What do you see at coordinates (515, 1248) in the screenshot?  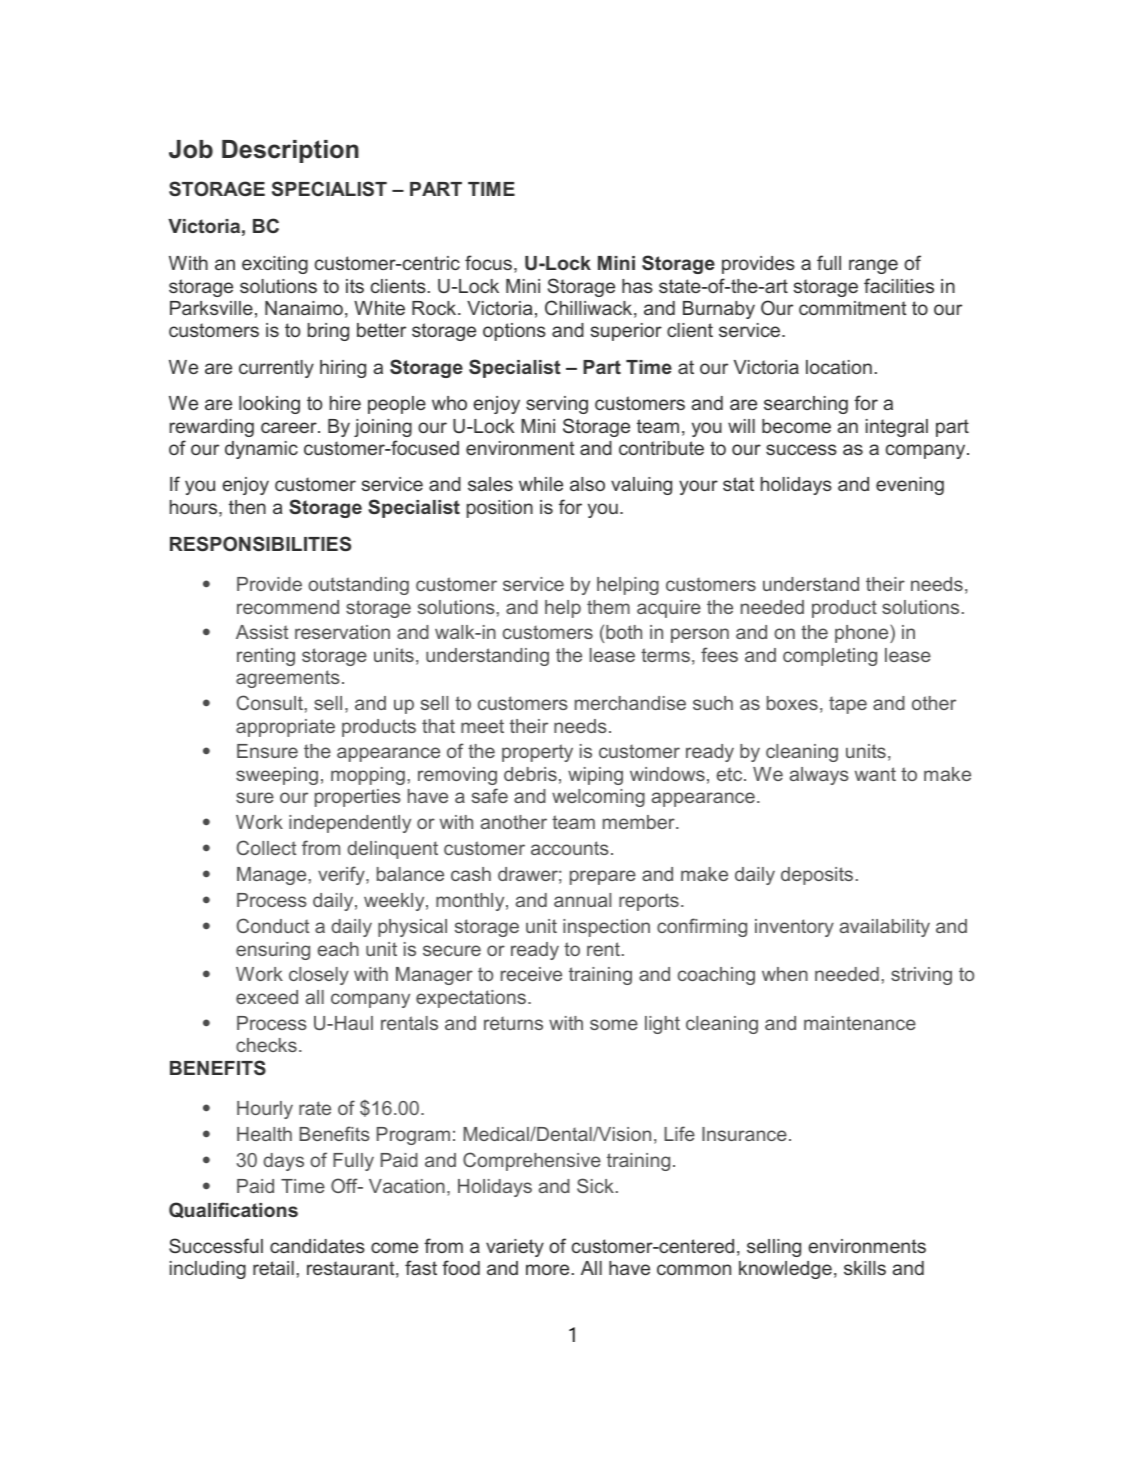 I see `variety` at bounding box center [515, 1248].
